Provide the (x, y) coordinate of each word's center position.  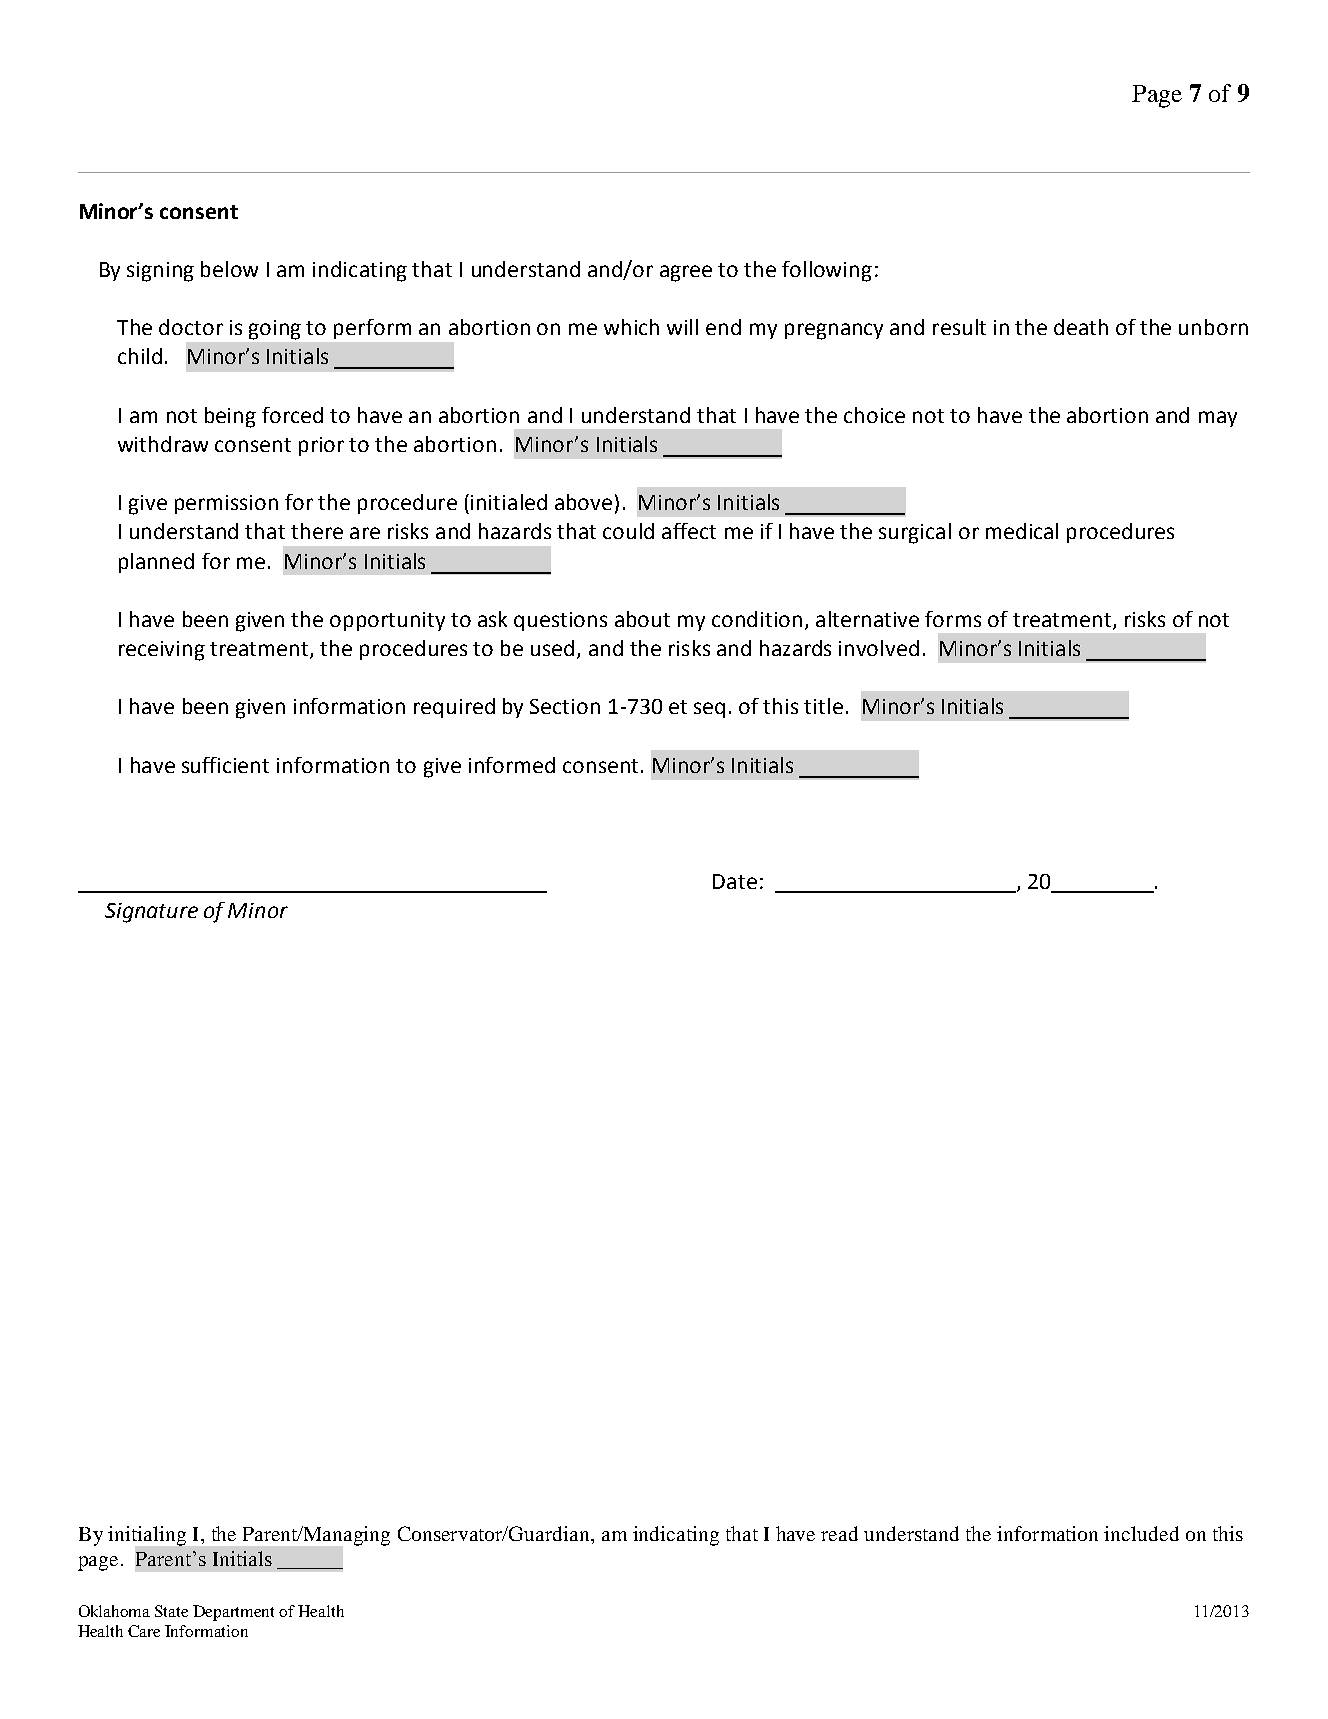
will (682, 327)
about (642, 619)
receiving (162, 651)
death (1081, 327)
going (275, 330)
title (823, 706)
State (171, 1611)
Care (144, 1631)
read (839, 1533)
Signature (151, 913)
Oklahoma (114, 1611)
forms (953, 619)
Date (735, 881)
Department (233, 1613)
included (1141, 1533)
